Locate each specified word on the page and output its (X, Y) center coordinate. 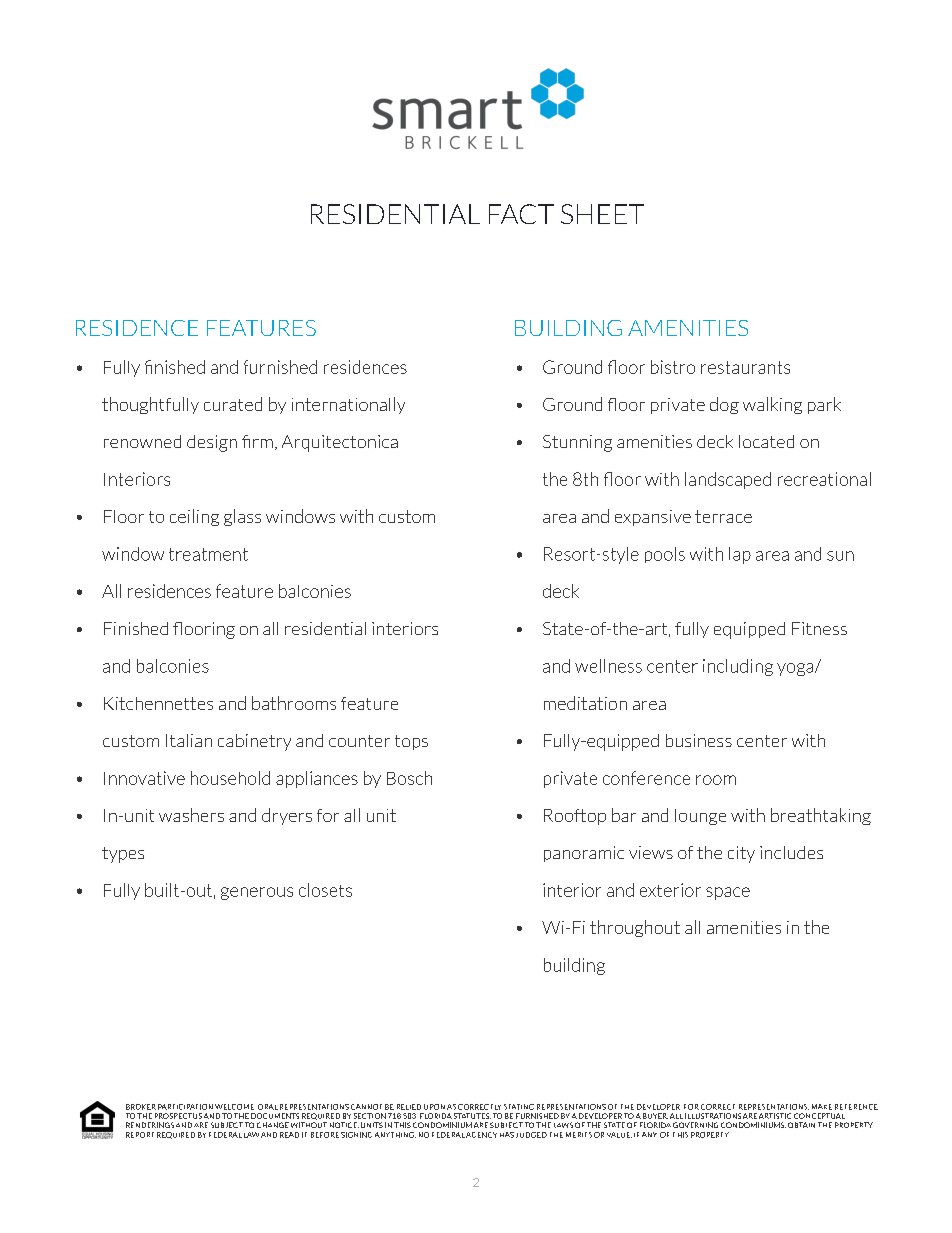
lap (740, 555)
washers (191, 815)
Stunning (577, 443)
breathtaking (821, 816)
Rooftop (575, 817)
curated (233, 404)
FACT (521, 214)
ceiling (194, 517)
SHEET (602, 214)
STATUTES (472, 1116)
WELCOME (234, 1107)
